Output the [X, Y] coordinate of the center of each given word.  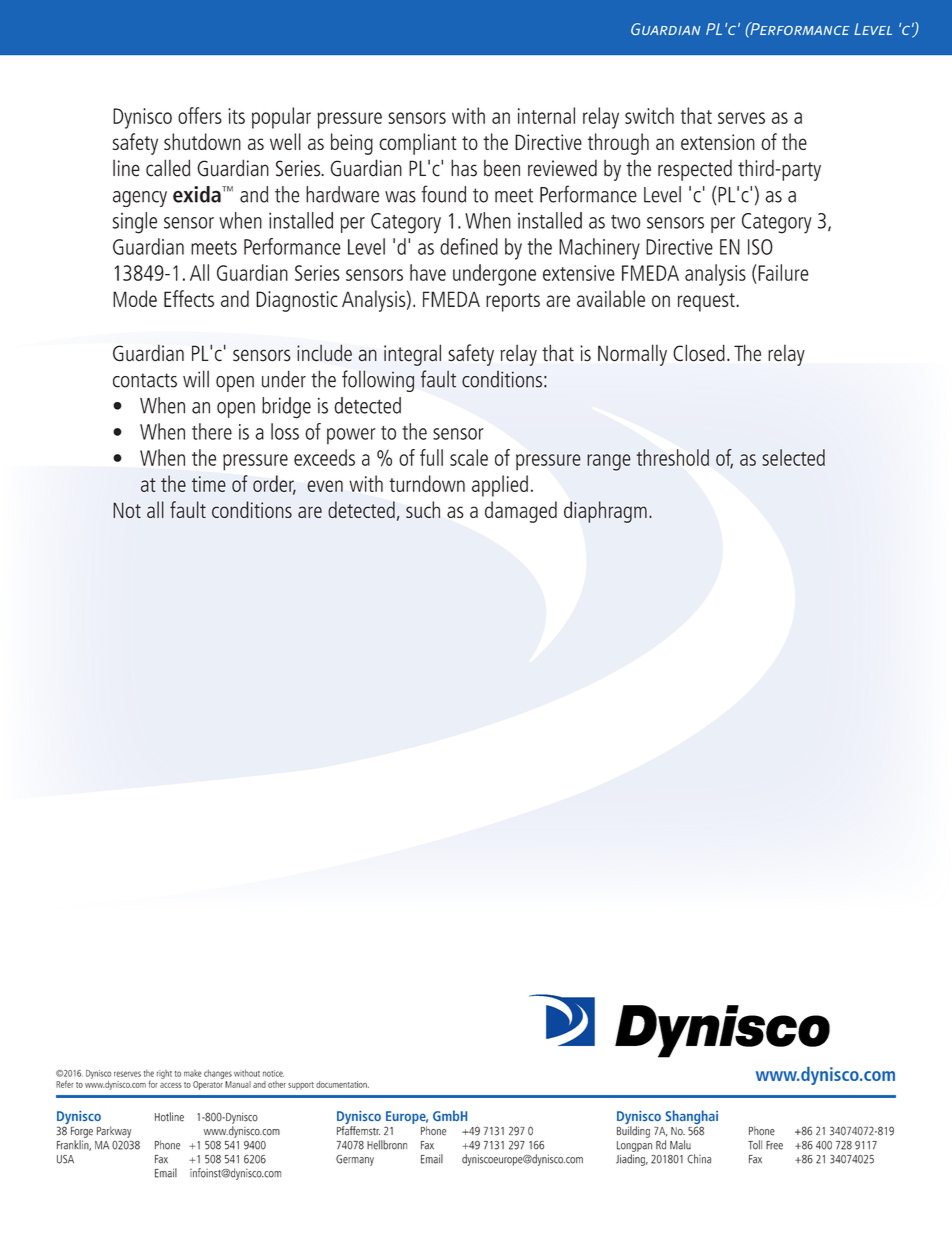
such [423, 509]
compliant [418, 144]
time [209, 484]
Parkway [114, 1132]
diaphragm [605, 512]
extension [718, 142]
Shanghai [692, 1118]
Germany [355, 1160]
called [168, 168]
